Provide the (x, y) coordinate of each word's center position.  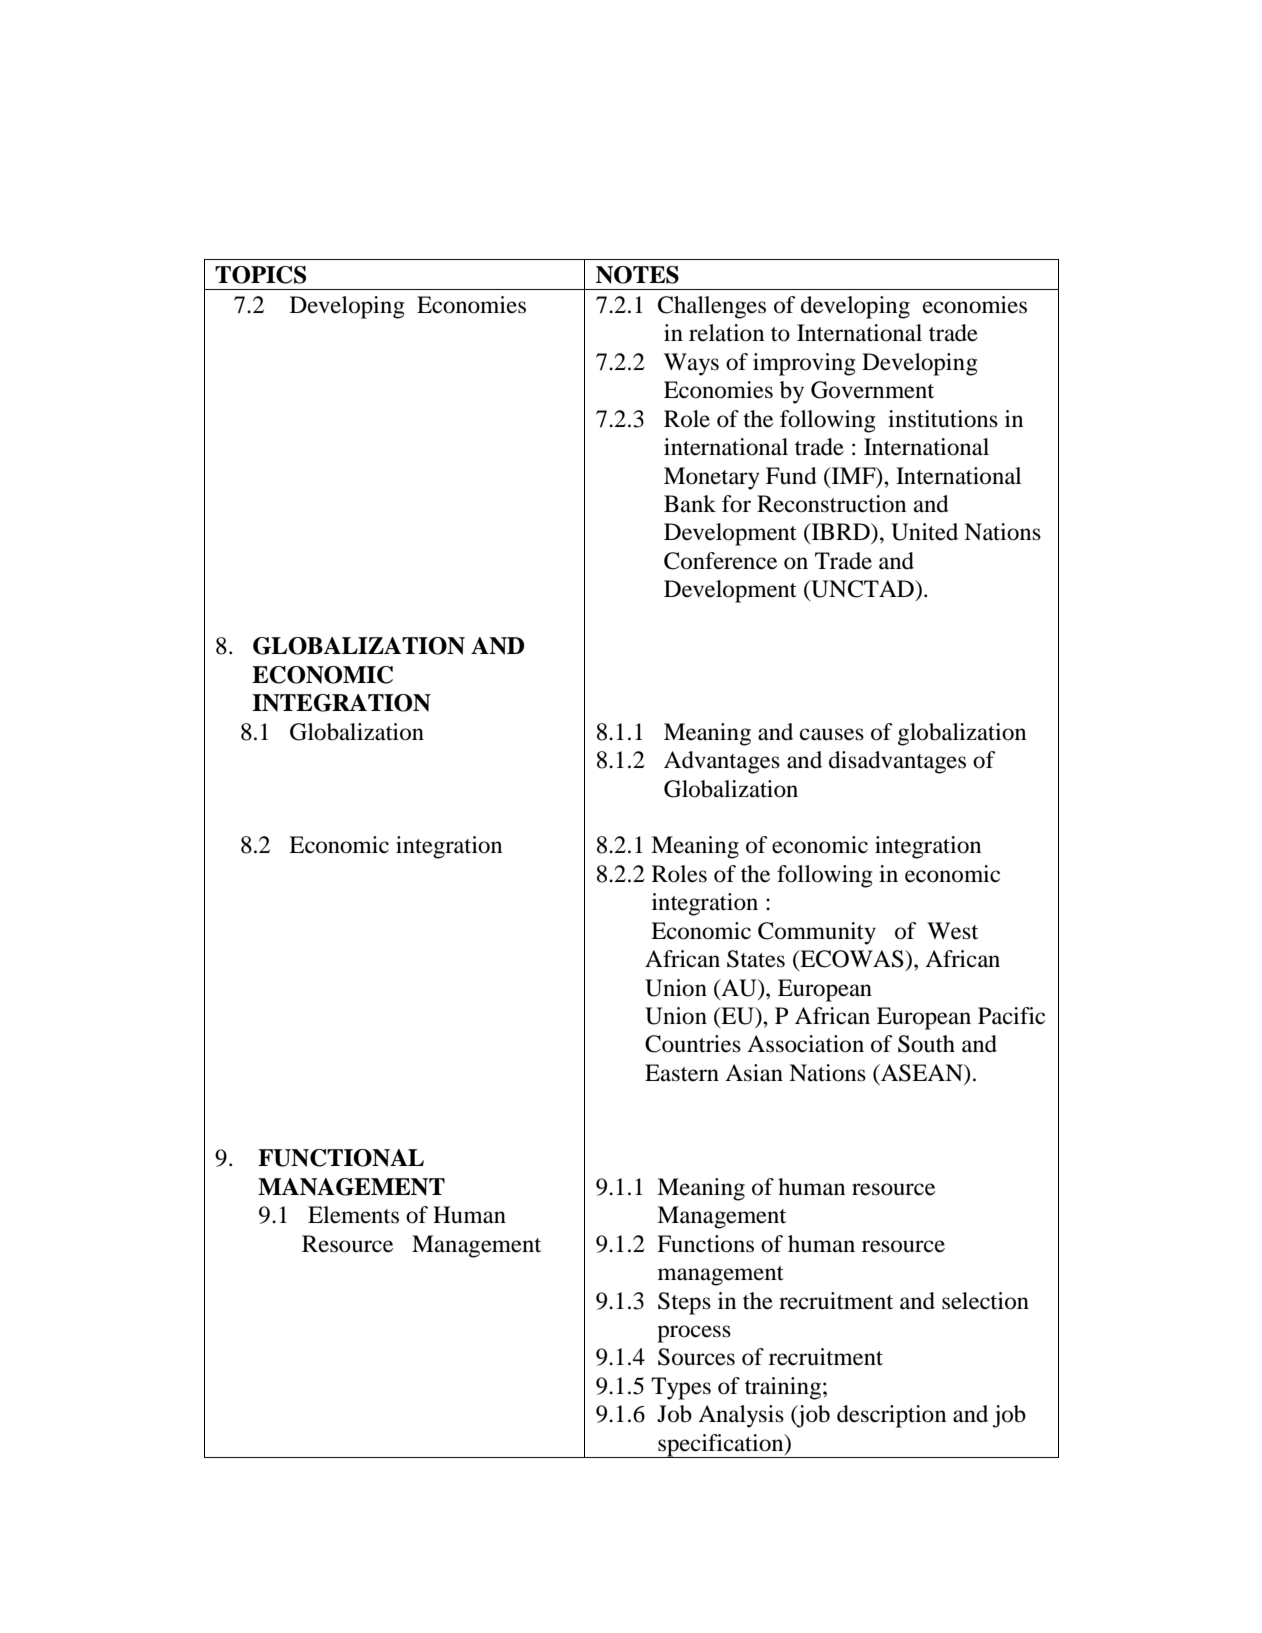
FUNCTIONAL (341, 1158)
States (756, 959)
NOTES (637, 275)
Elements (353, 1215)
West (952, 931)
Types (681, 1388)
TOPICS (260, 275)
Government (872, 390)
